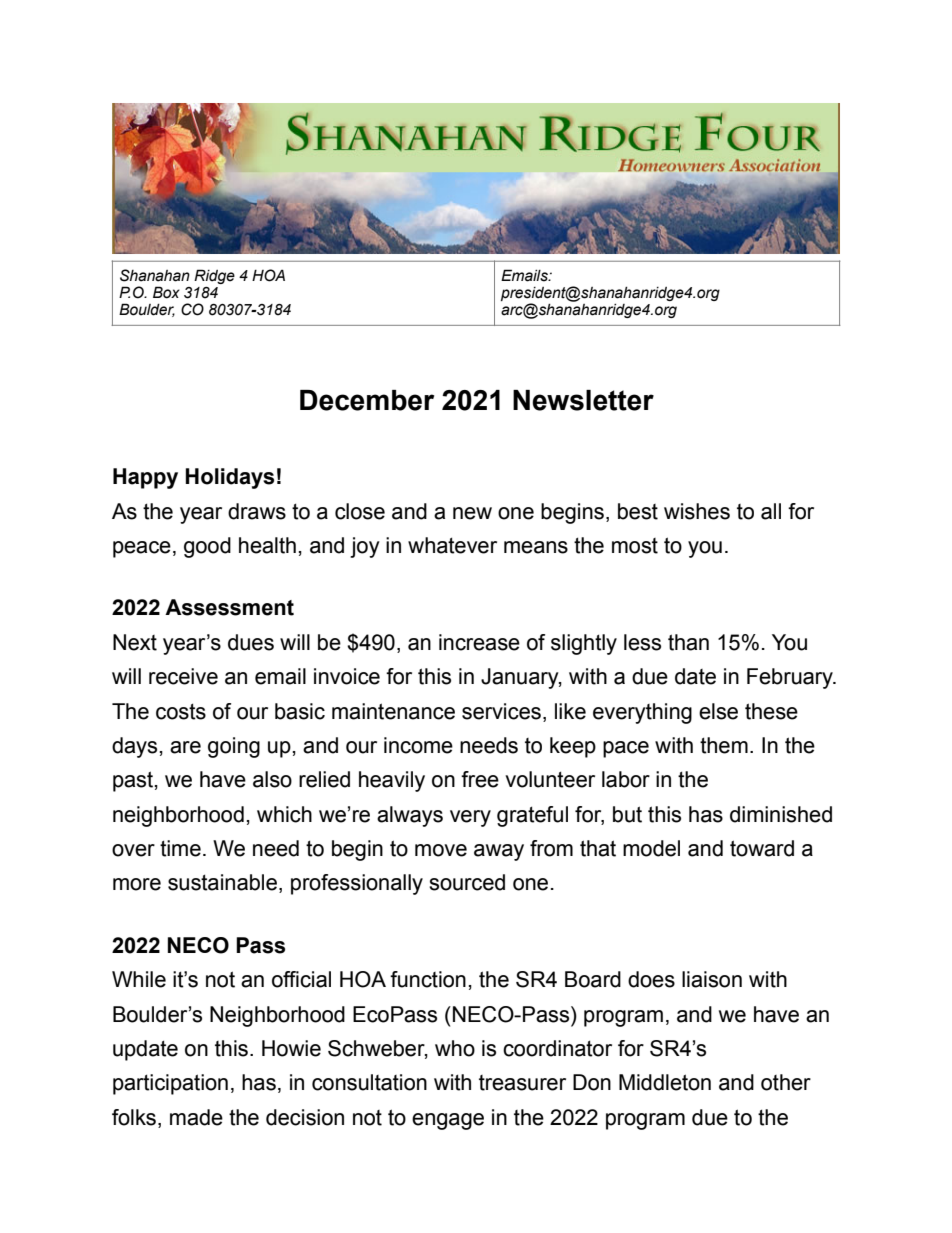 The image size is (952, 1233). What do you see at coordinates (196, 1117) in the document?
I see `made` at bounding box center [196, 1117].
